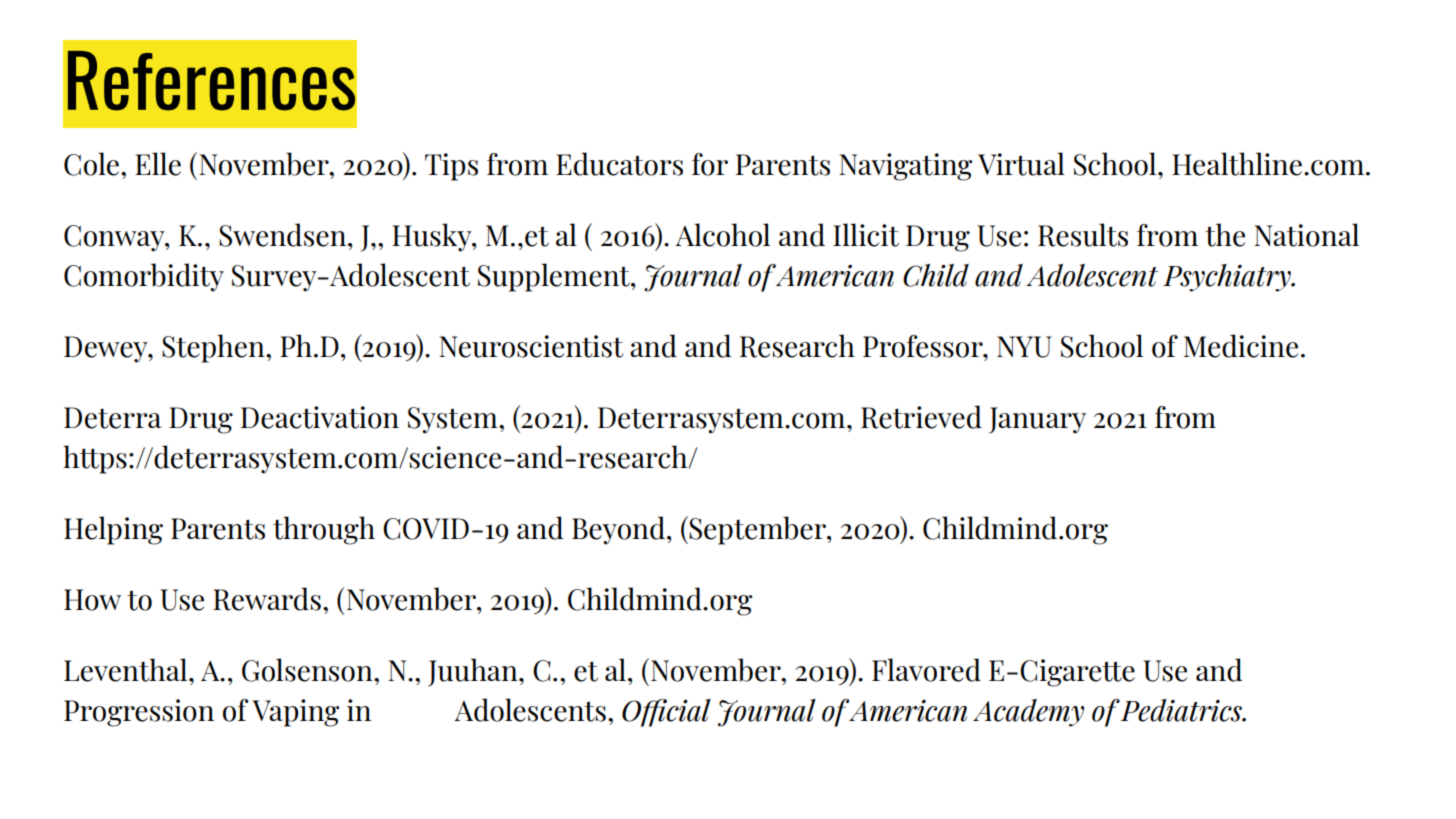 Image resolution: width=1456 pixels, height=819 pixels. I want to click on Elle, so click(158, 164).
